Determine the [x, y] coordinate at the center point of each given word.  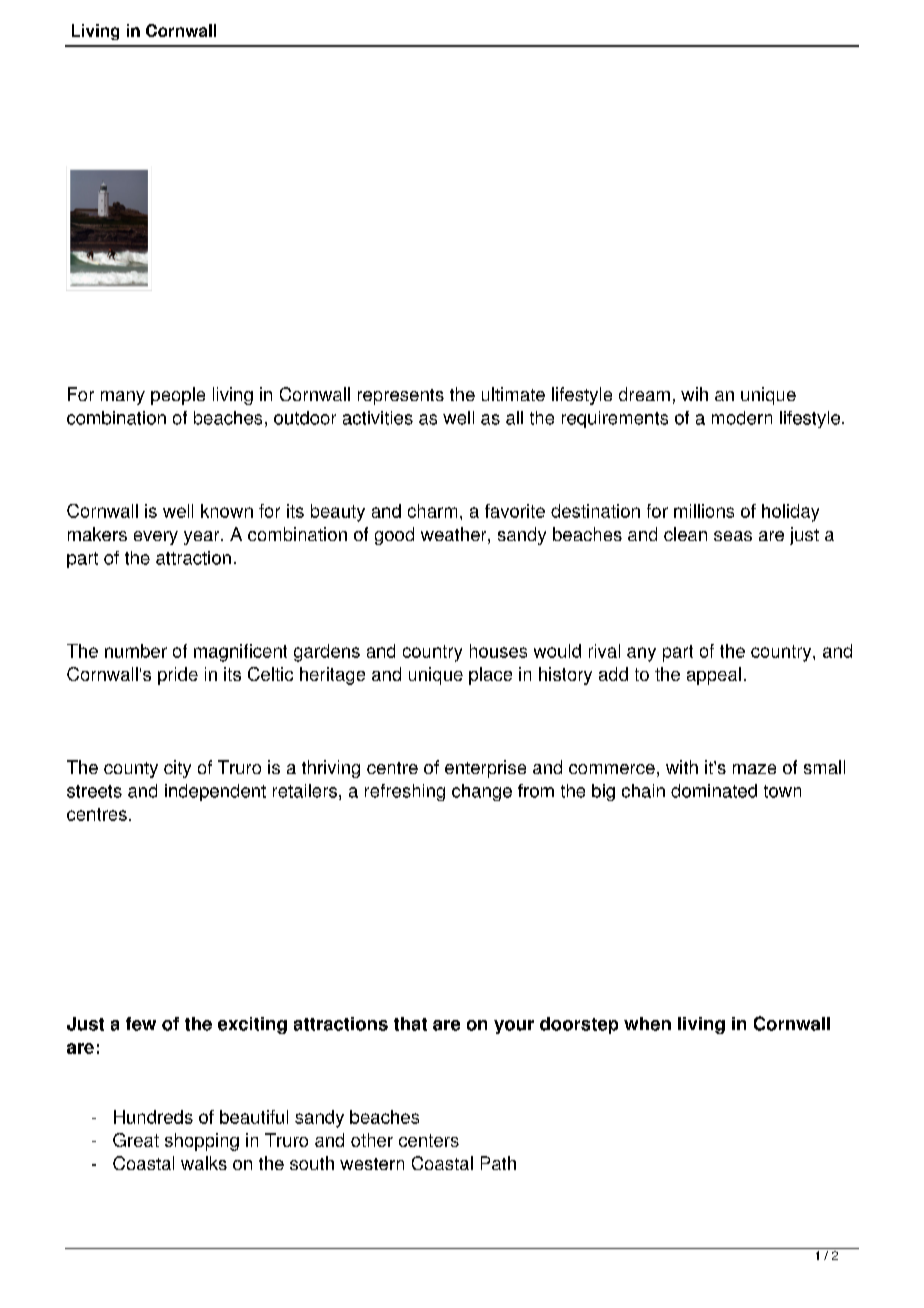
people [178, 396]
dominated [714, 791]
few [141, 1024]
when [647, 1024]
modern [742, 418]
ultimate [513, 394]
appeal [714, 676]
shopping [202, 1142]
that [410, 1024]
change [482, 792]
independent [215, 792]
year [203, 538]
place [490, 676]
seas [733, 536]
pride [178, 676]
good [394, 536]
